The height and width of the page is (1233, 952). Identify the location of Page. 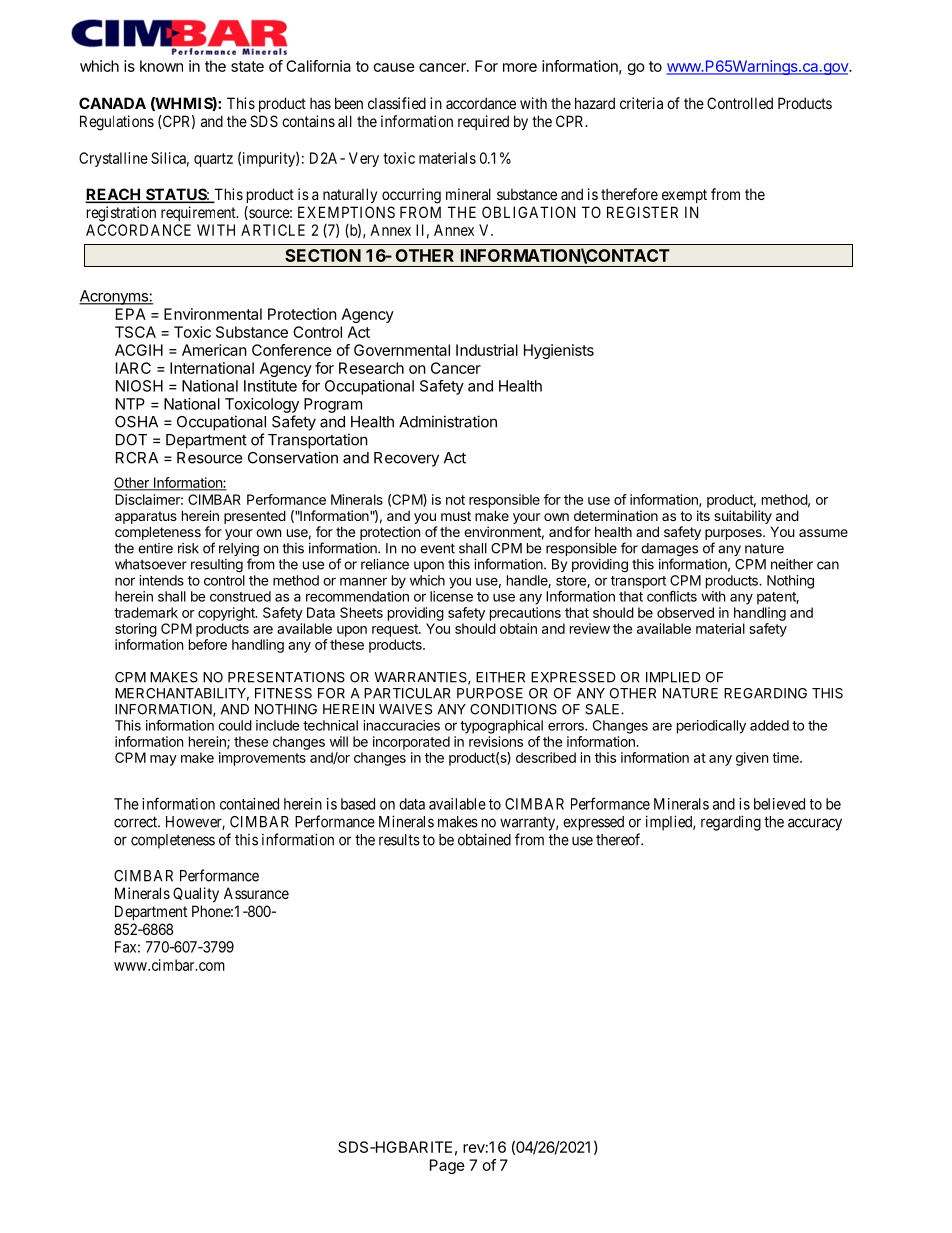
(447, 1166).
